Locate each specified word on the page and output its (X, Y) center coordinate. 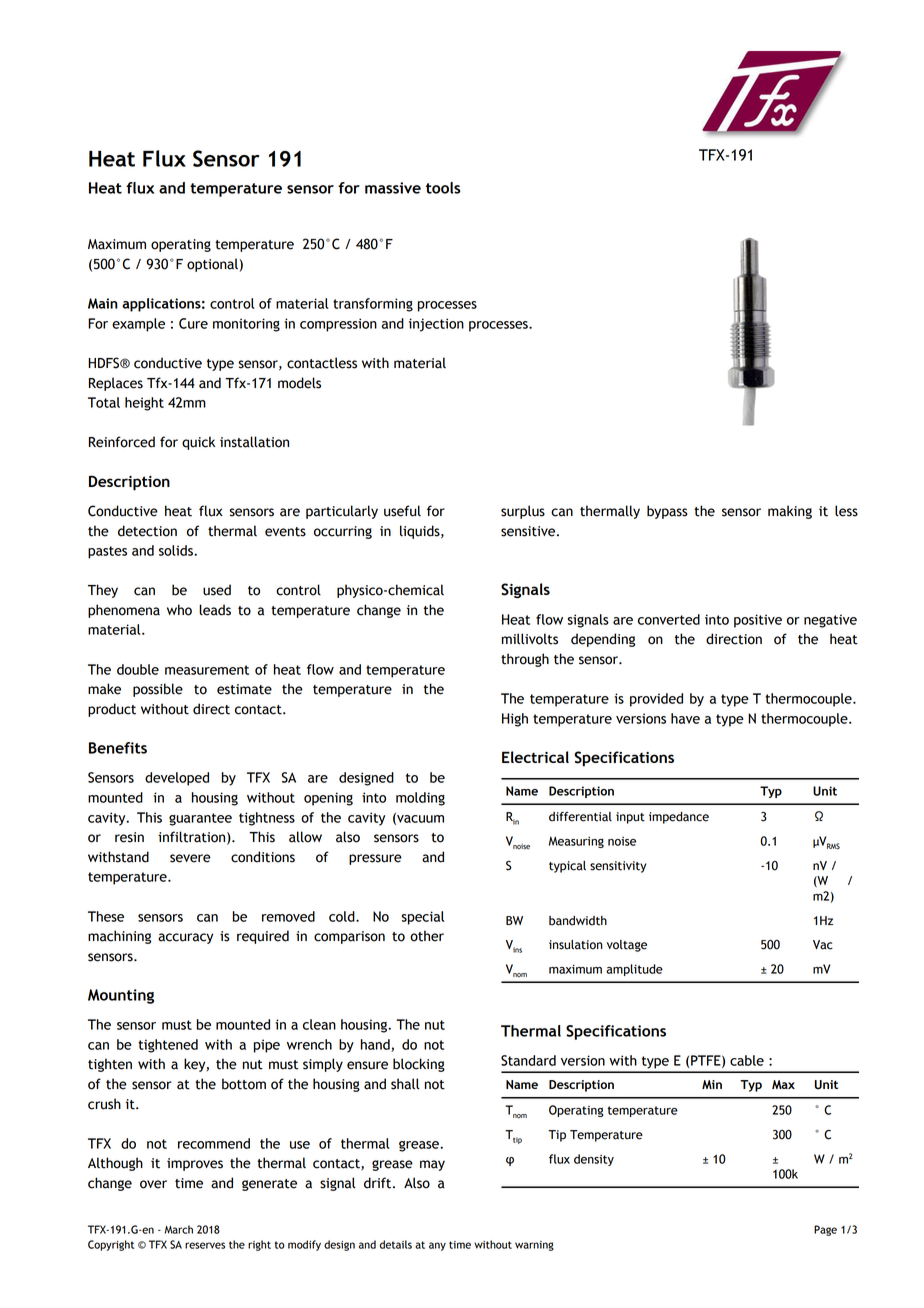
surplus (523, 512)
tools (443, 188)
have (685, 718)
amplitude (634, 970)
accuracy (185, 938)
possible (158, 690)
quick (198, 443)
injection (436, 325)
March (179, 1229)
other (427, 936)
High (515, 720)
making (790, 512)
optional (212, 265)
